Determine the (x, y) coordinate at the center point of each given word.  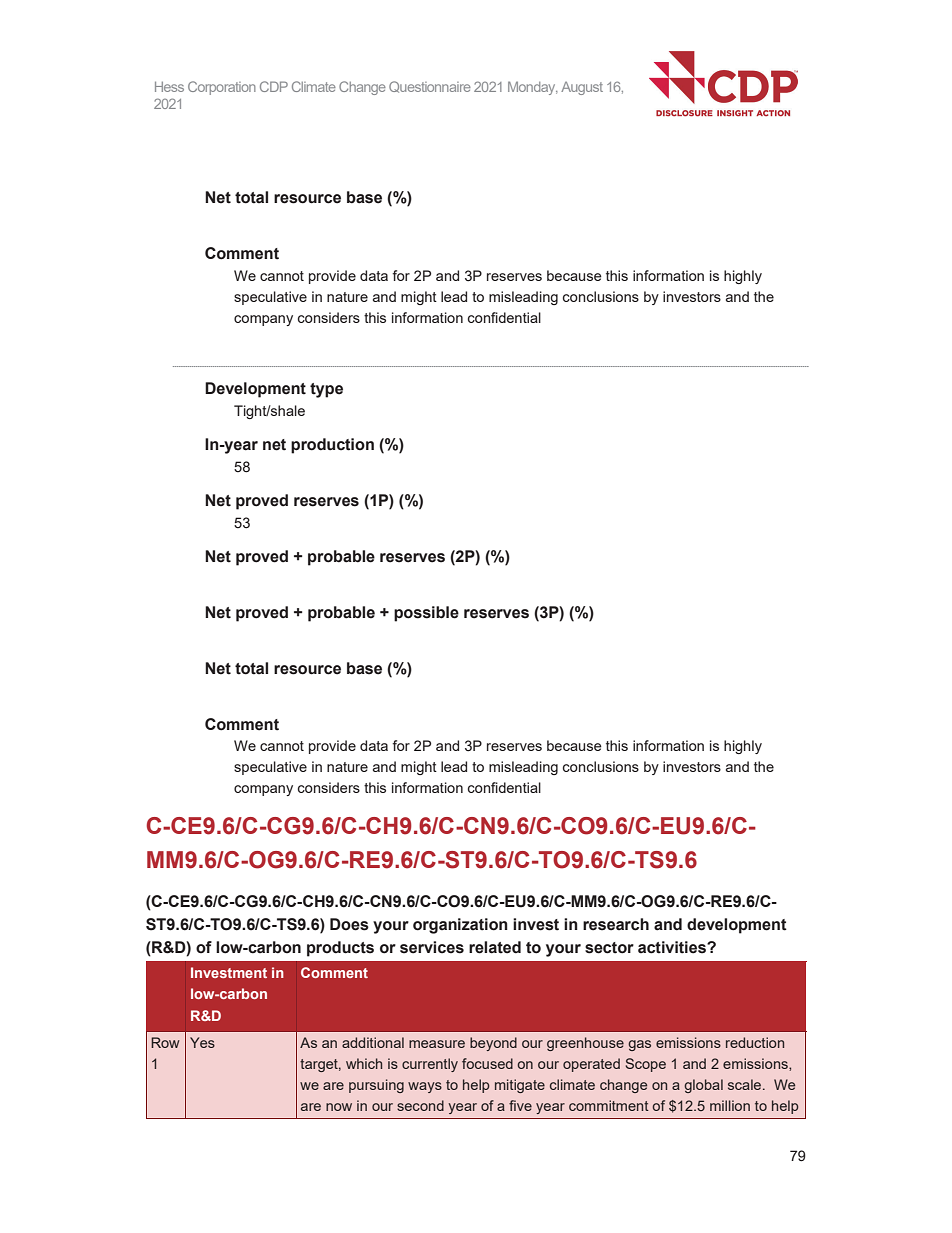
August (582, 88)
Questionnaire (430, 87)
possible (426, 614)
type (326, 390)
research (616, 924)
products (340, 949)
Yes (202, 1042)
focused (487, 1063)
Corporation (222, 88)
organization (460, 926)
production (332, 446)
